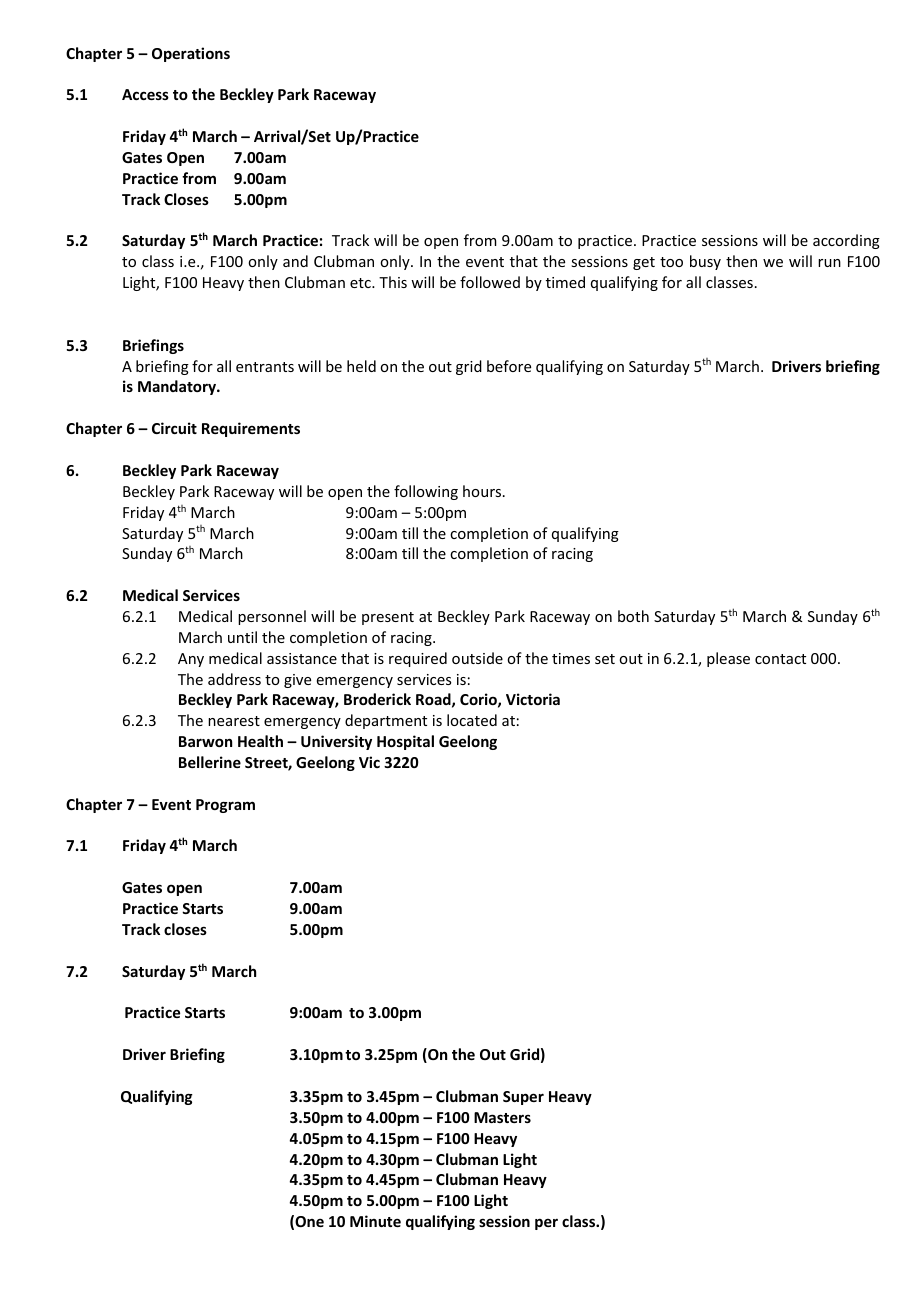  Describe the element at coordinates (780, 659) in the screenshot. I see `contact` at that location.
